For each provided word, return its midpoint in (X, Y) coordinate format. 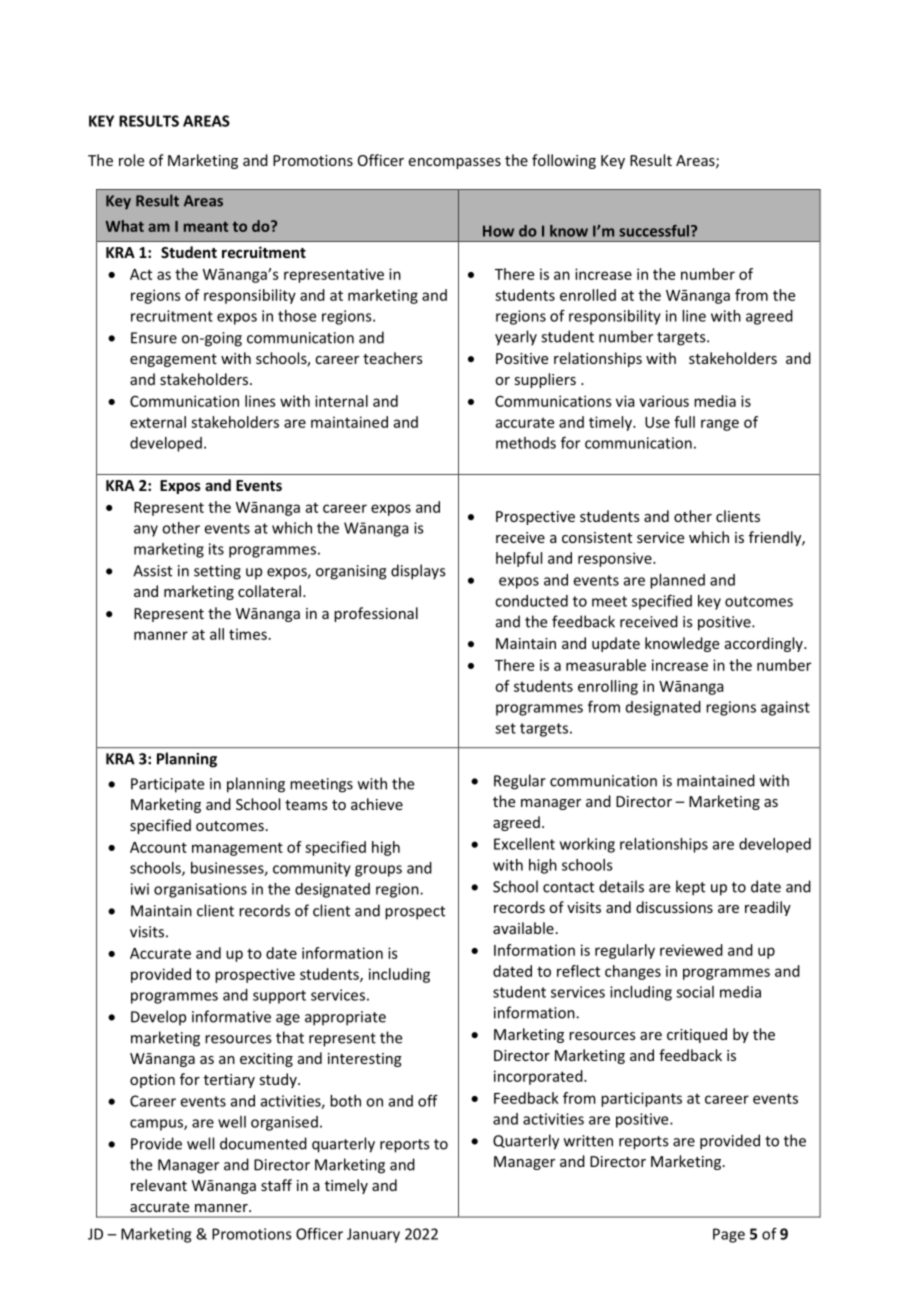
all (217, 634)
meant (206, 226)
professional (376, 614)
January (373, 1235)
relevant (159, 1185)
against (785, 708)
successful (654, 231)
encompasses (455, 163)
